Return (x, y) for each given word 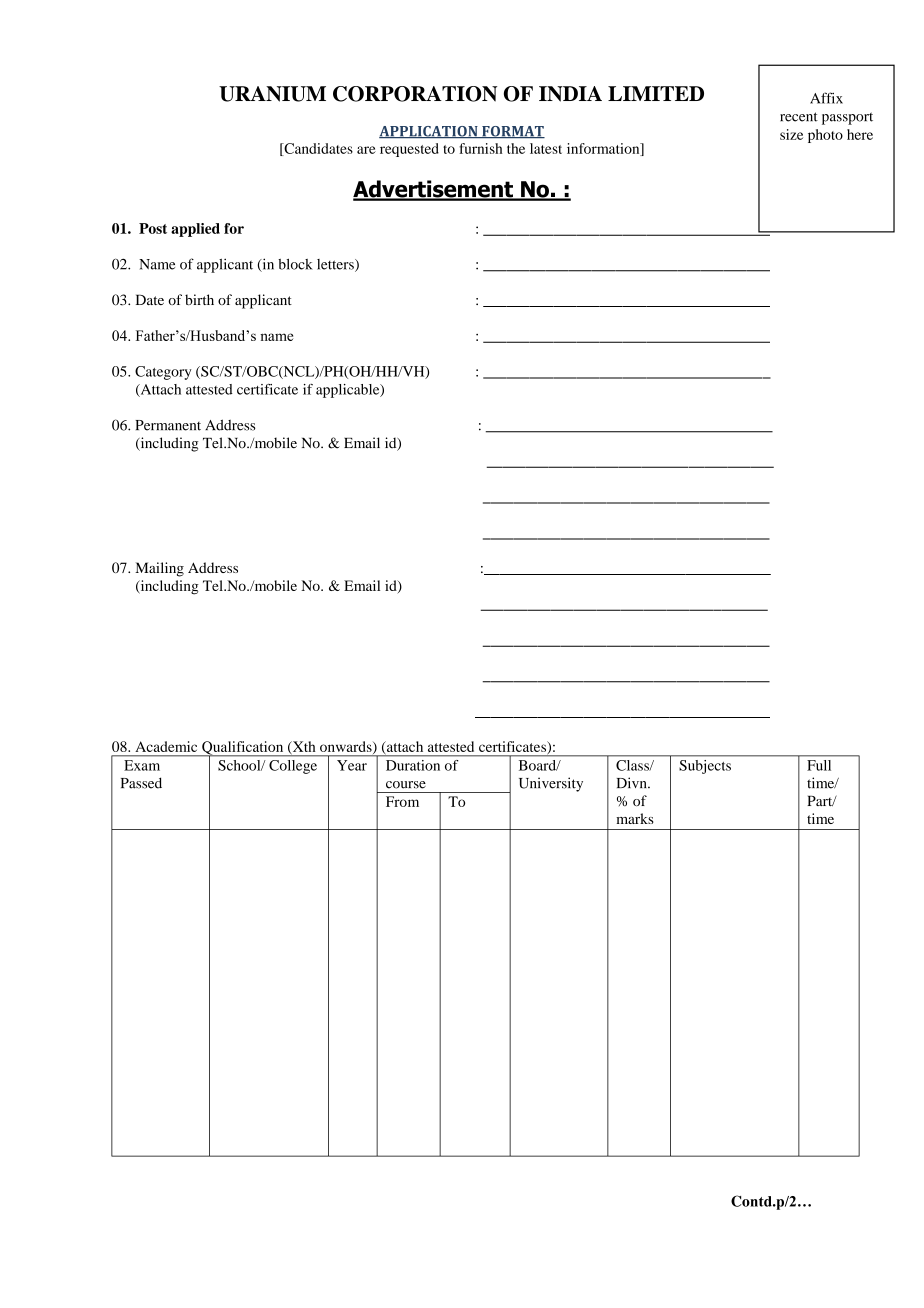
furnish (481, 148)
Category (163, 373)
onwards (347, 747)
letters (336, 265)
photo (825, 136)
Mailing (159, 569)
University (551, 784)
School (240, 765)
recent (799, 117)
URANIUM (272, 94)
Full (819, 765)
